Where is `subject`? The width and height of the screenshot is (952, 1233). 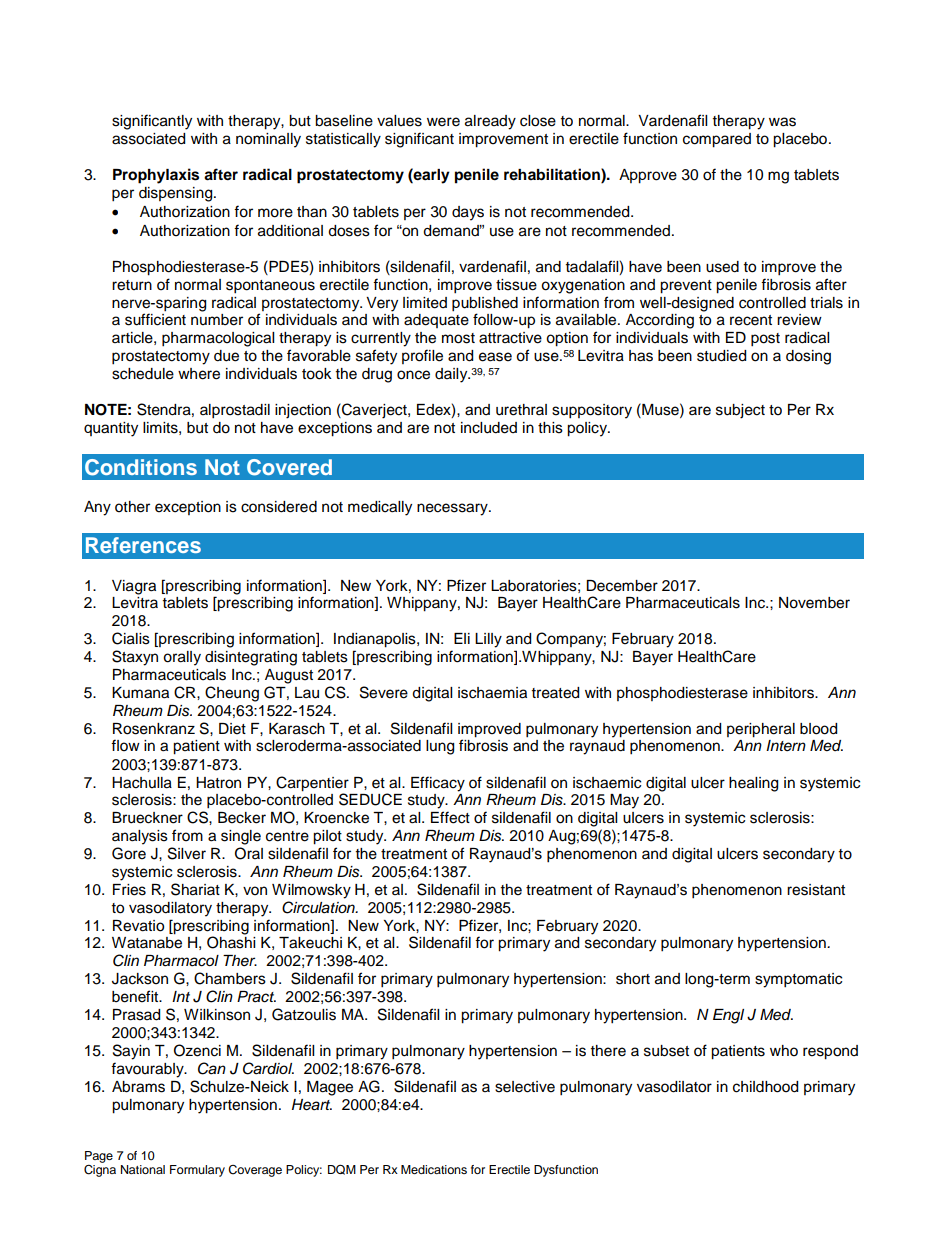
subject is located at coordinates (740, 411).
